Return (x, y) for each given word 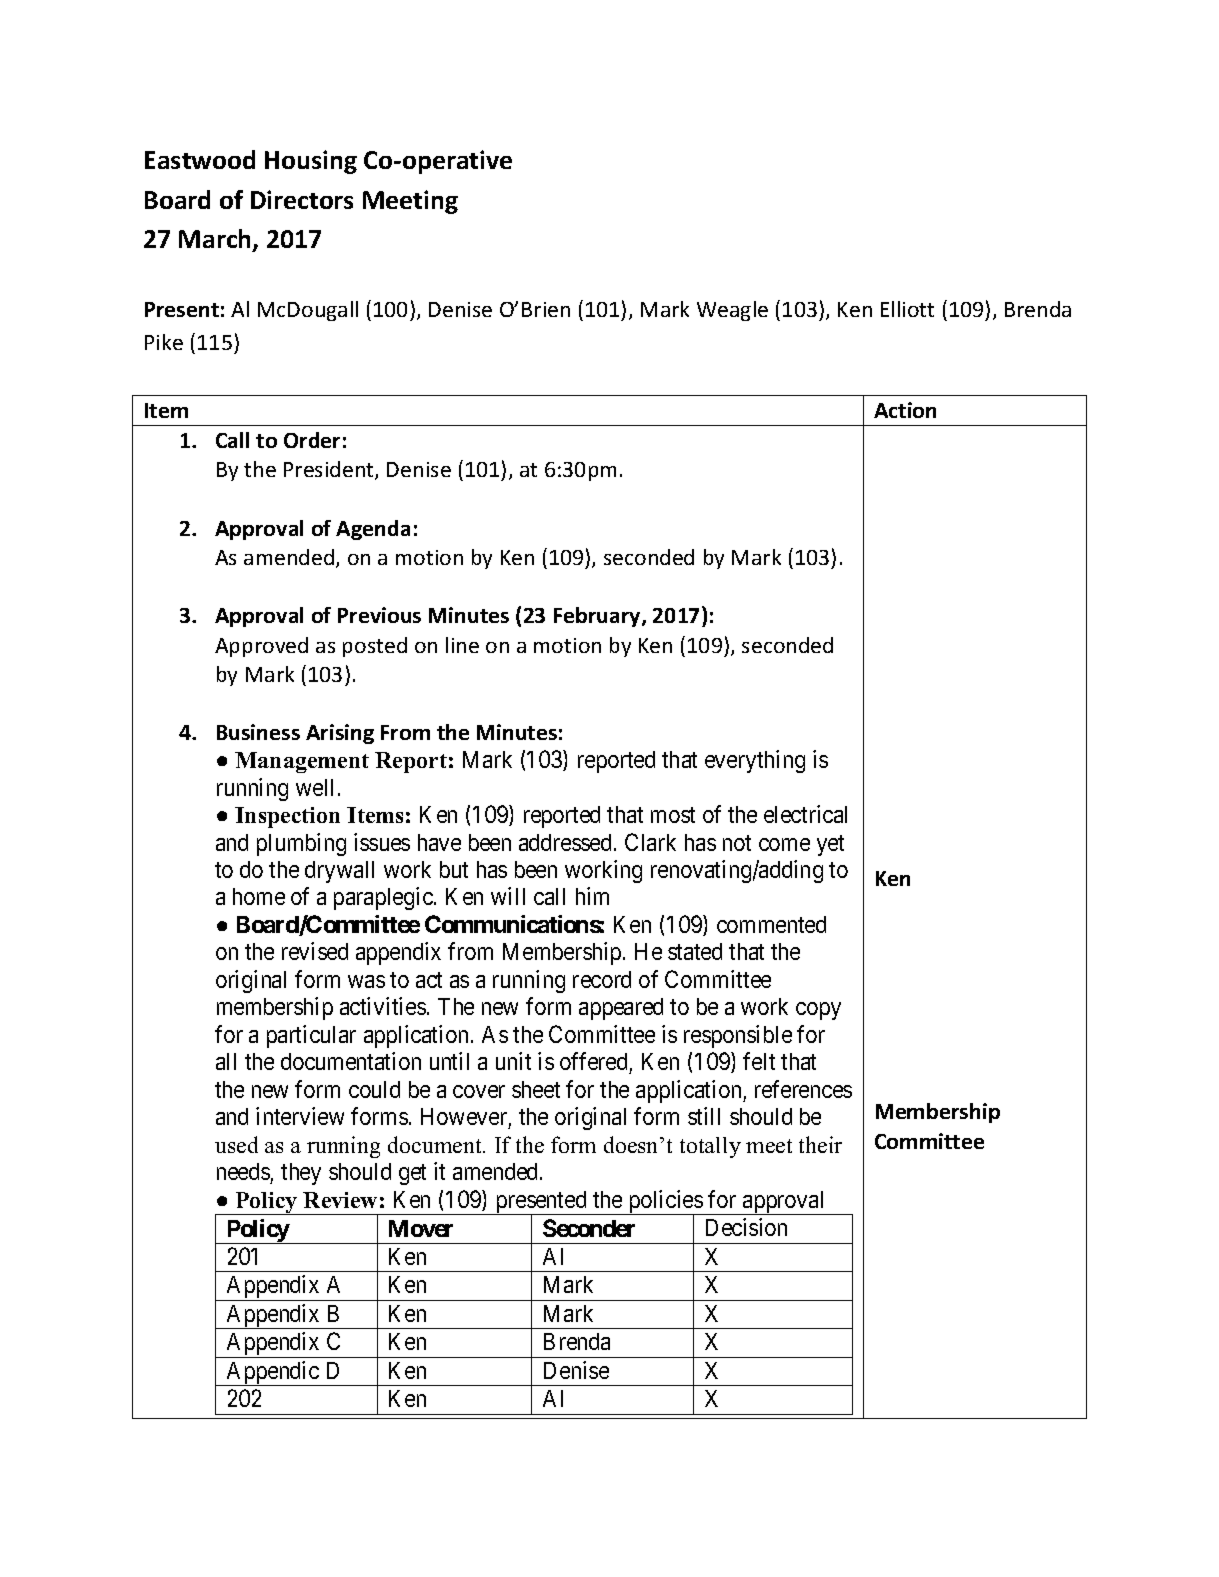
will (508, 896)
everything (755, 761)
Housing (311, 162)
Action (905, 410)
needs (243, 1171)
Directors (302, 199)
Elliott (907, 309)
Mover (421, 1228)
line (462, 645)
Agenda (373, 530)
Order (312, 440)
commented (771, 924)
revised (315, 951)
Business (258, 732)
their (820, 1144)
